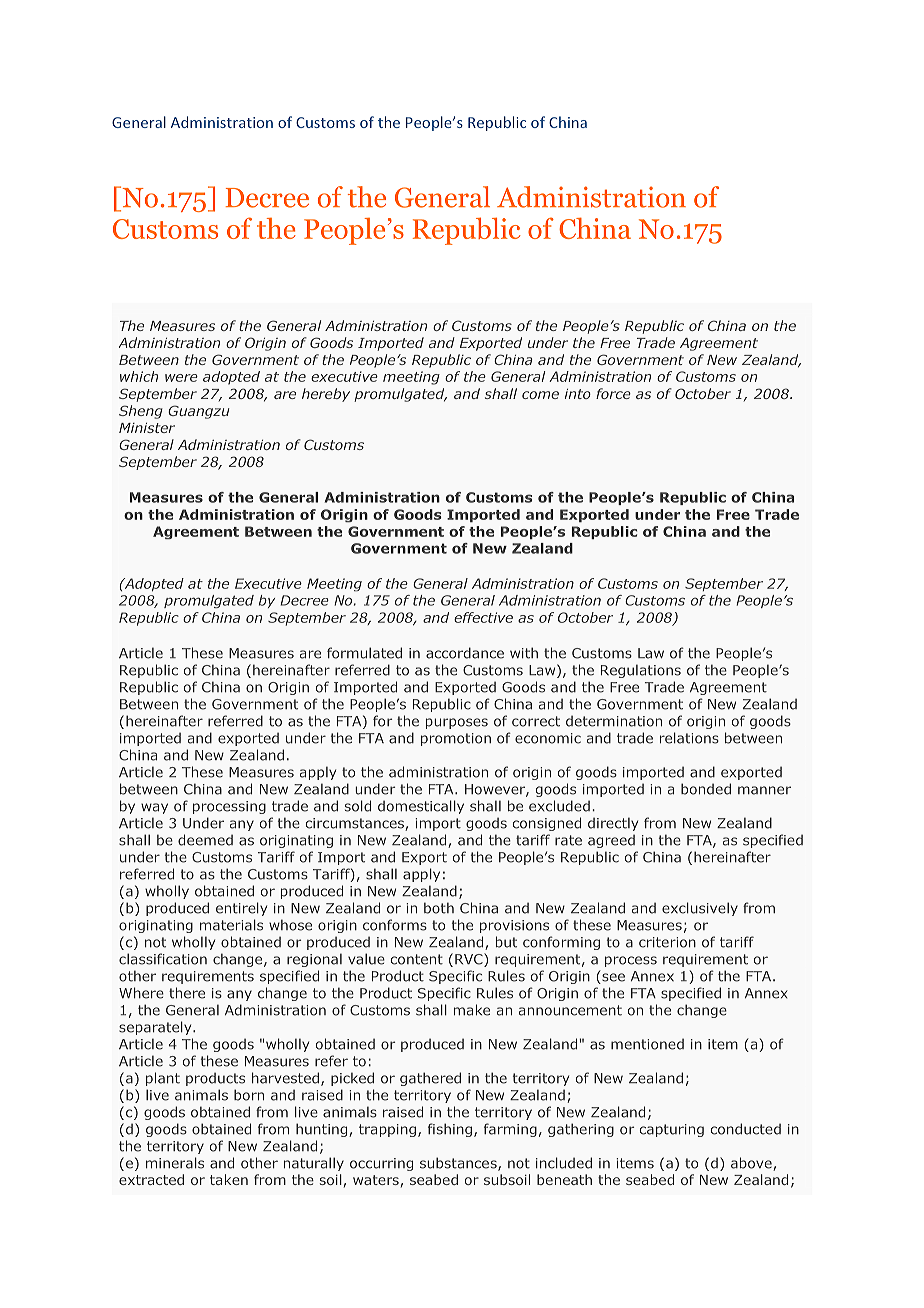 The width and height of the document is (924, 1308). What do you see at coordinates (181, 378) in the document?
I see `were` at bounding box center [181, 378].
